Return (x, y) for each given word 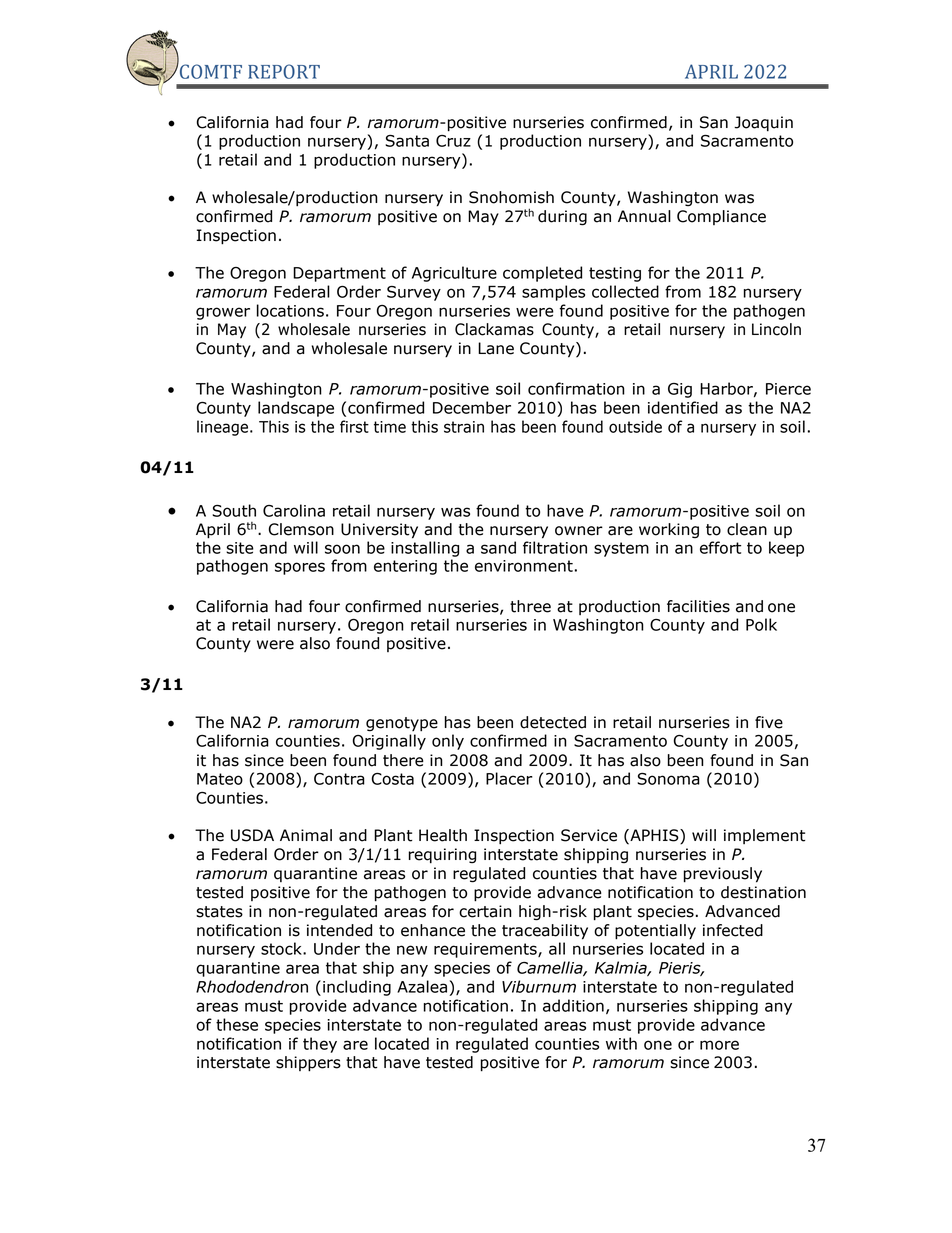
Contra (339, 779)
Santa (407, 141)
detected (553, 722)
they (320, 1045)
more (719, 1045)
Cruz (453, 141)
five (769, 722)
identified (683, 407)
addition (573, 1005)
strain (464, 427)
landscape (296, 409)
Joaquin (763, 124)
